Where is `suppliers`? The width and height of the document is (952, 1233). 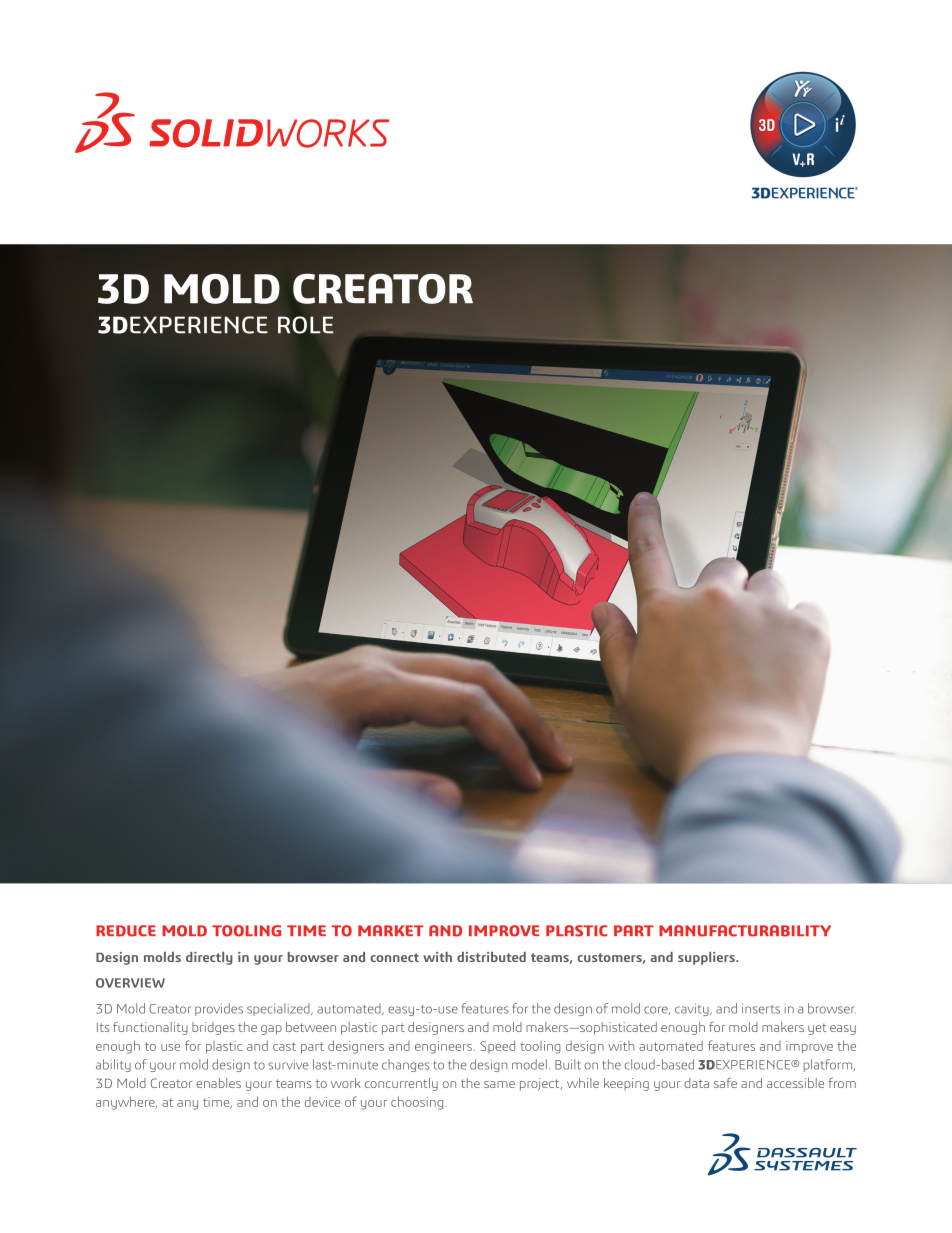
suppliers is located at coordinates (707, 958).
